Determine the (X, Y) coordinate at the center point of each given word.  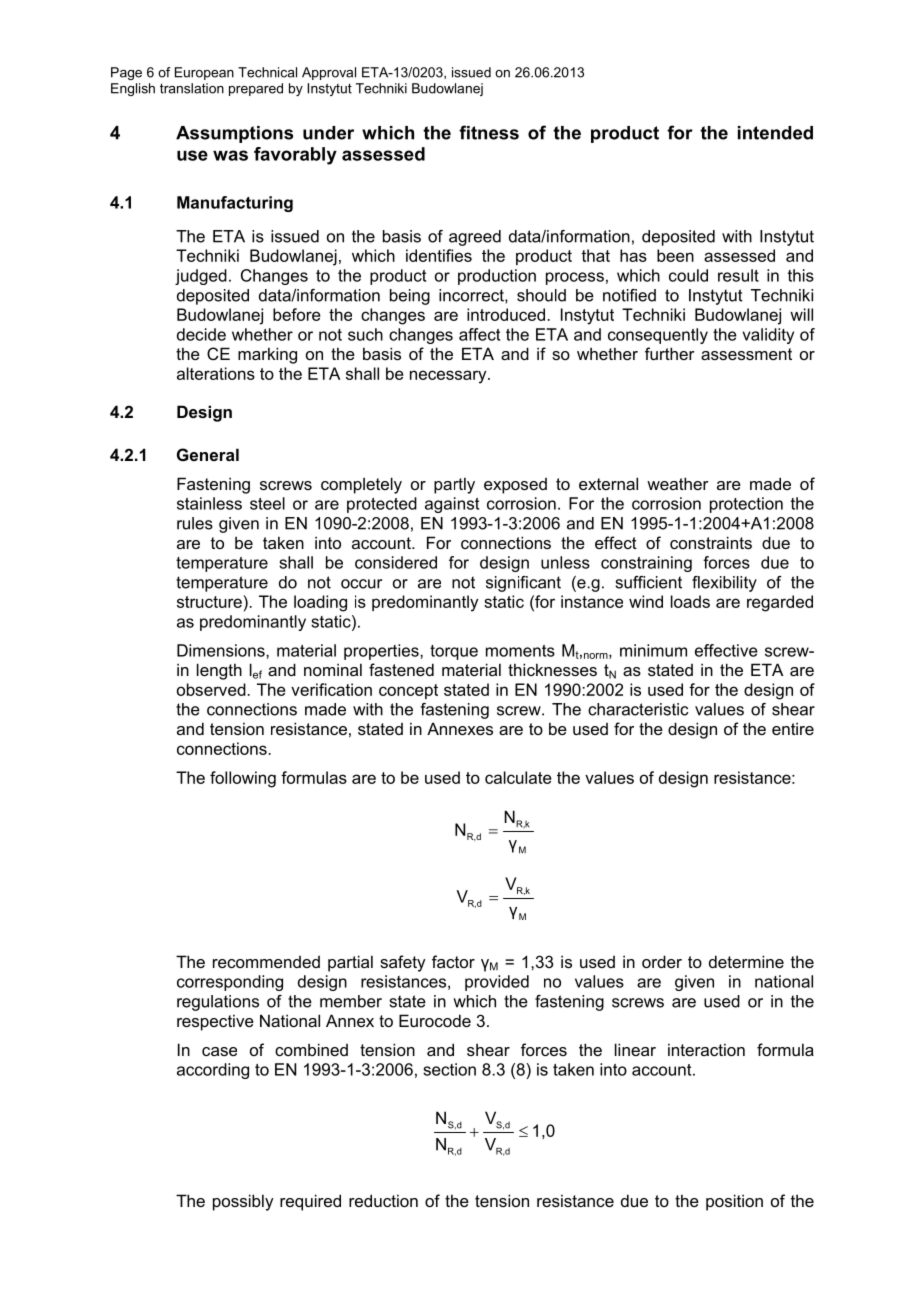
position (734, 1202)
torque (454, 652)
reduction (383, 1200)
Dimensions (222, 650)
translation (192, 88)
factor (453, 961)
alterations (216, 373)
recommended (266, 962)
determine (746, 961)
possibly (243, 1202)
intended (775, 133)
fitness (489, 132)
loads (690, 601)
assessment (746, 354)
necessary (449, 377)
